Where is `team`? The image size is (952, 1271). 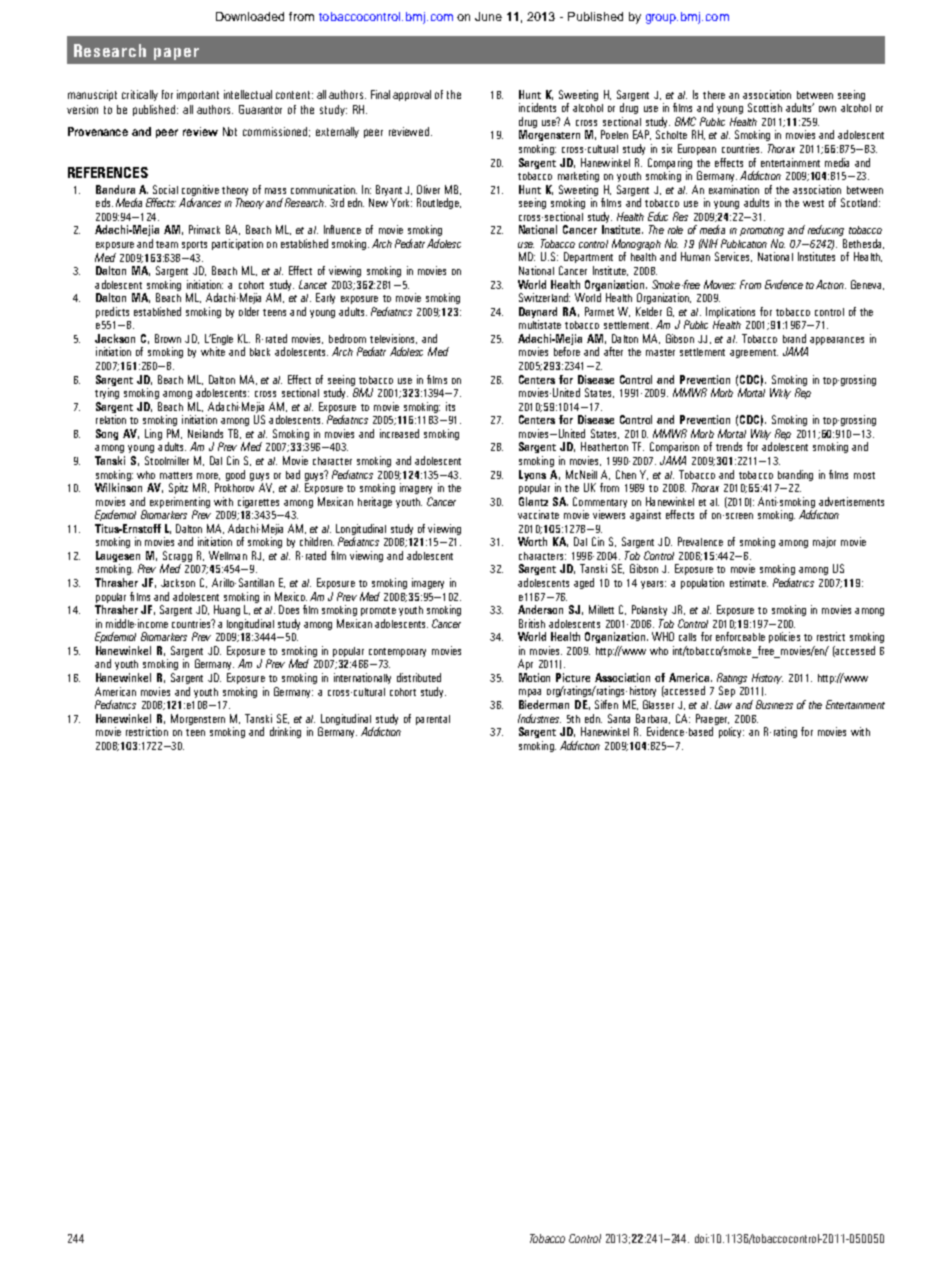
team is located at coordinates (167, 244).
